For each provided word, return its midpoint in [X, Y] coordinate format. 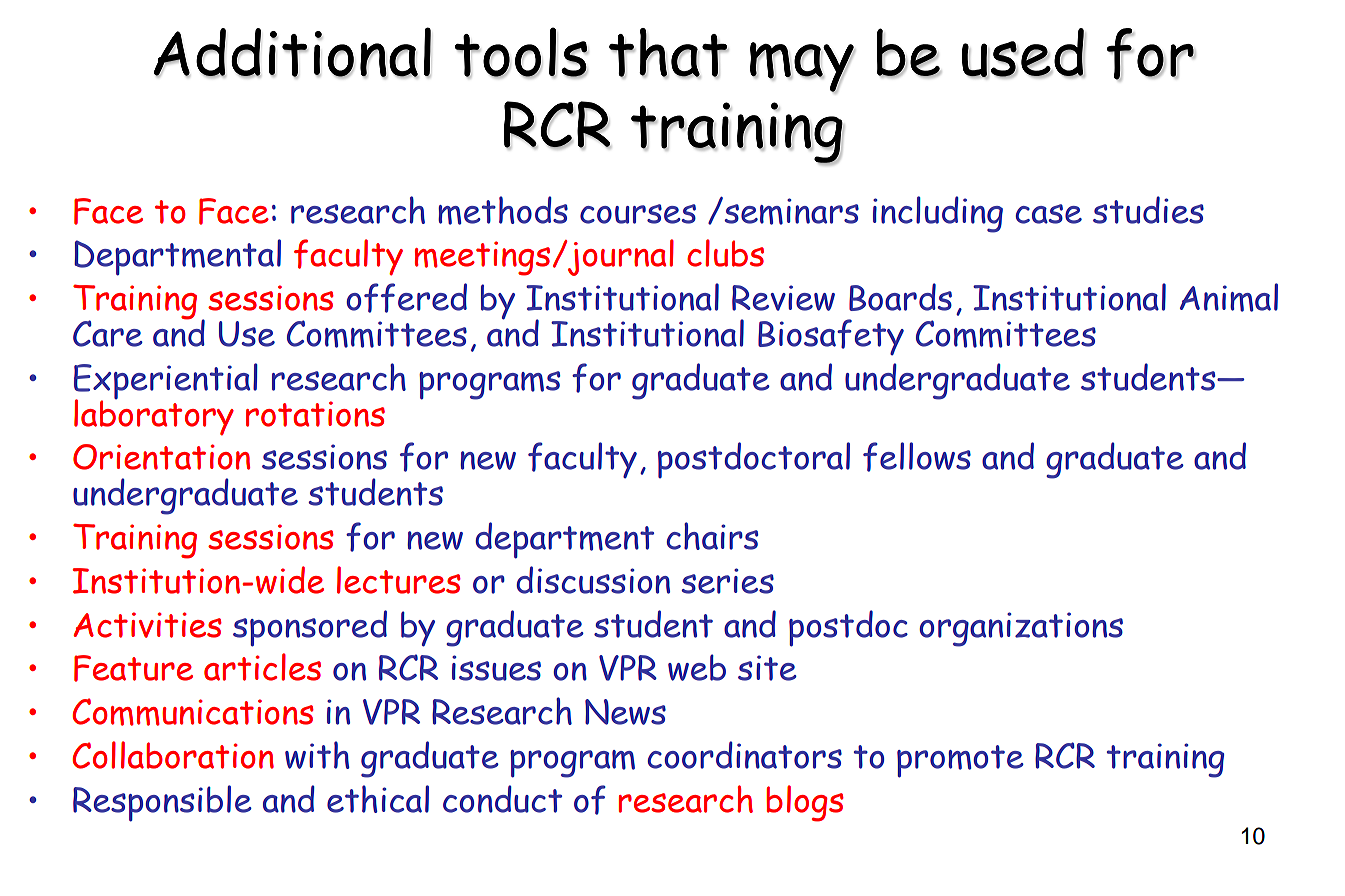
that [668, 53]
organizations [1021, 629]
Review [783, 298]
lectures [399, 580]
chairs [712, 536]
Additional [293, 53]
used [1024, 53]
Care [108, 333]
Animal [1229, 297]
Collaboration [173, 755]
